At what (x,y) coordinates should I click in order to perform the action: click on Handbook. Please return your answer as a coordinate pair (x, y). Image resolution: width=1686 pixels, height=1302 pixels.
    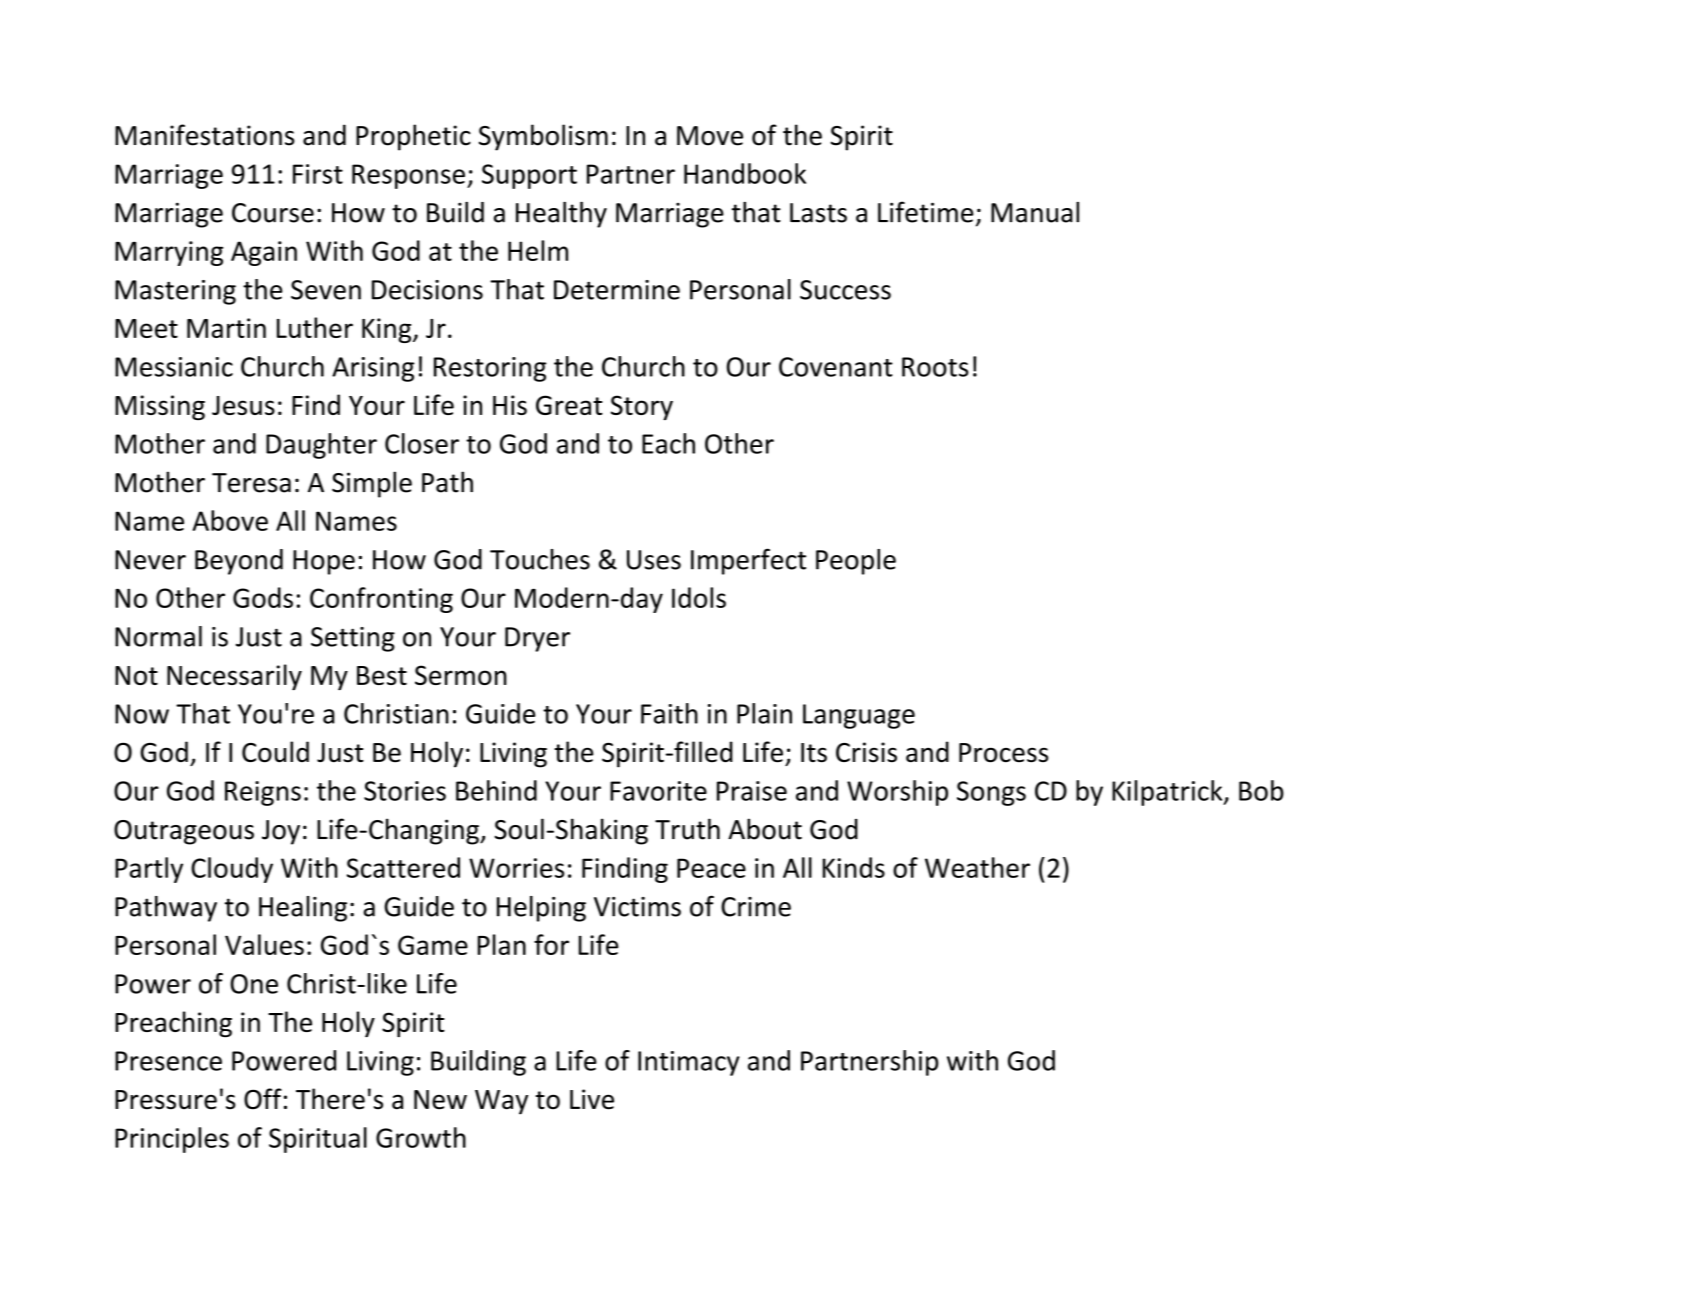
    Looking at the image, I should click on (745, 173).
